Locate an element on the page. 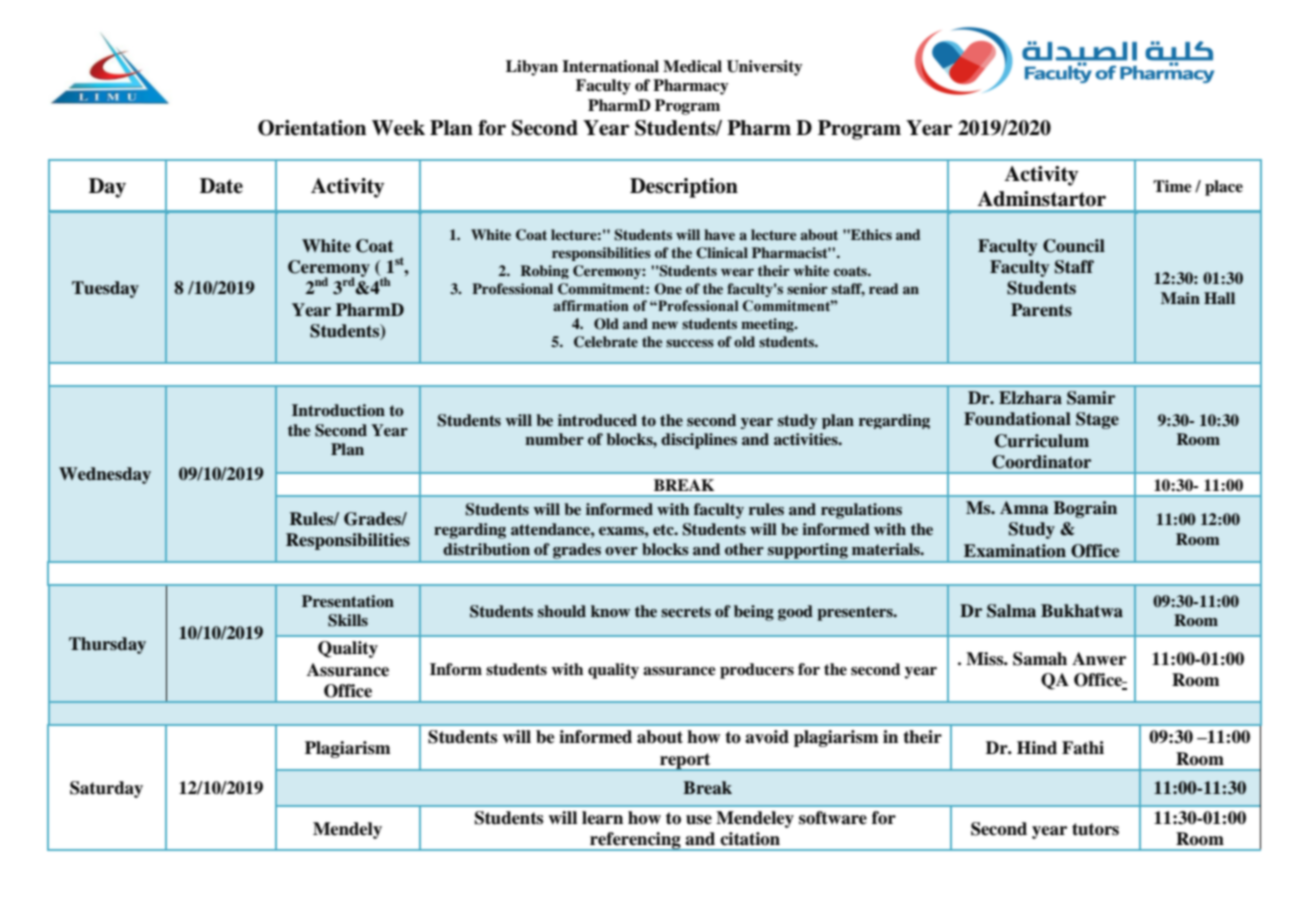 This image has width=1308, height=924. tutors is located at coordinates (1095, 829).
